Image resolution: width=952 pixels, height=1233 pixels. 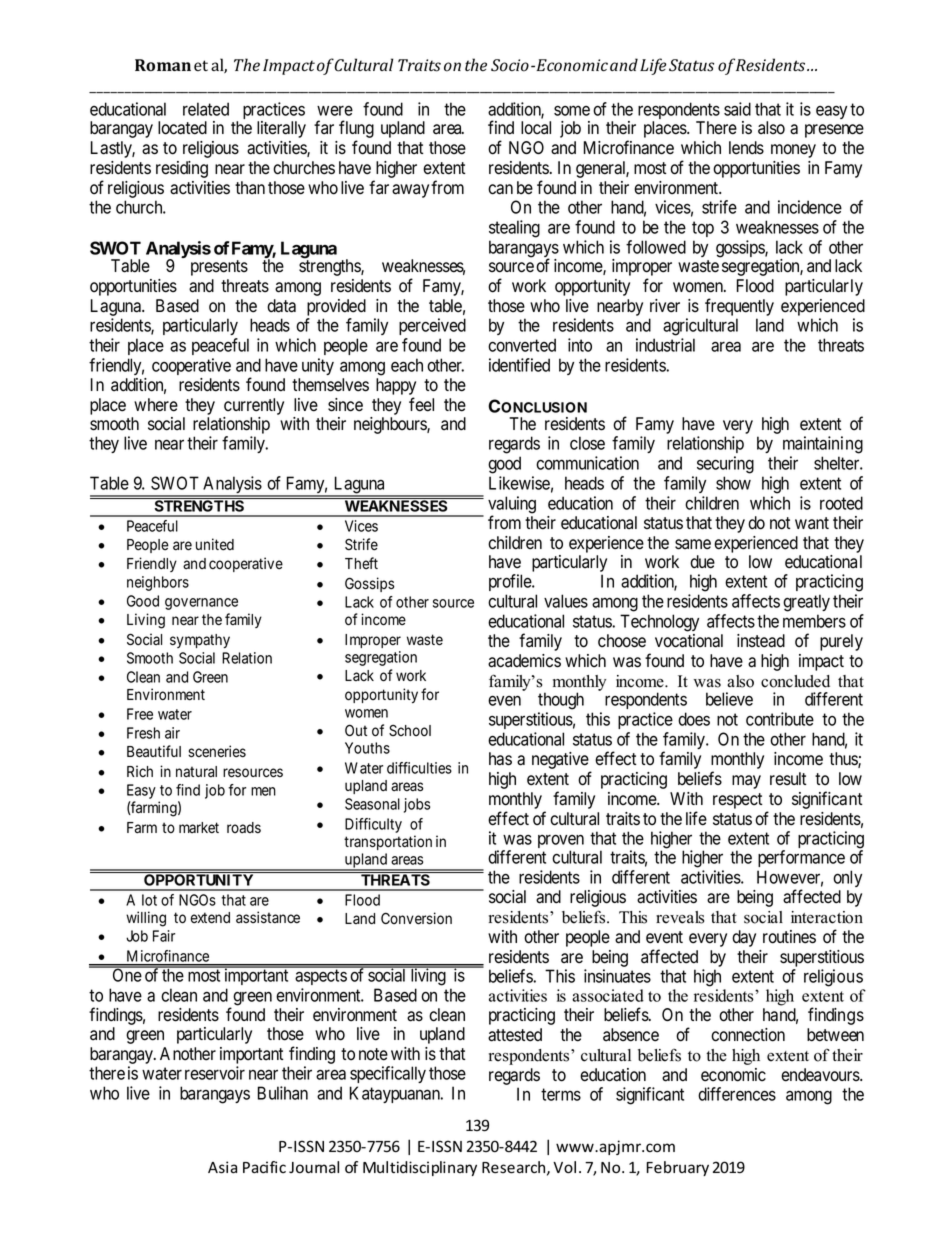 I want to click on local, so click(x=536, y=128).
